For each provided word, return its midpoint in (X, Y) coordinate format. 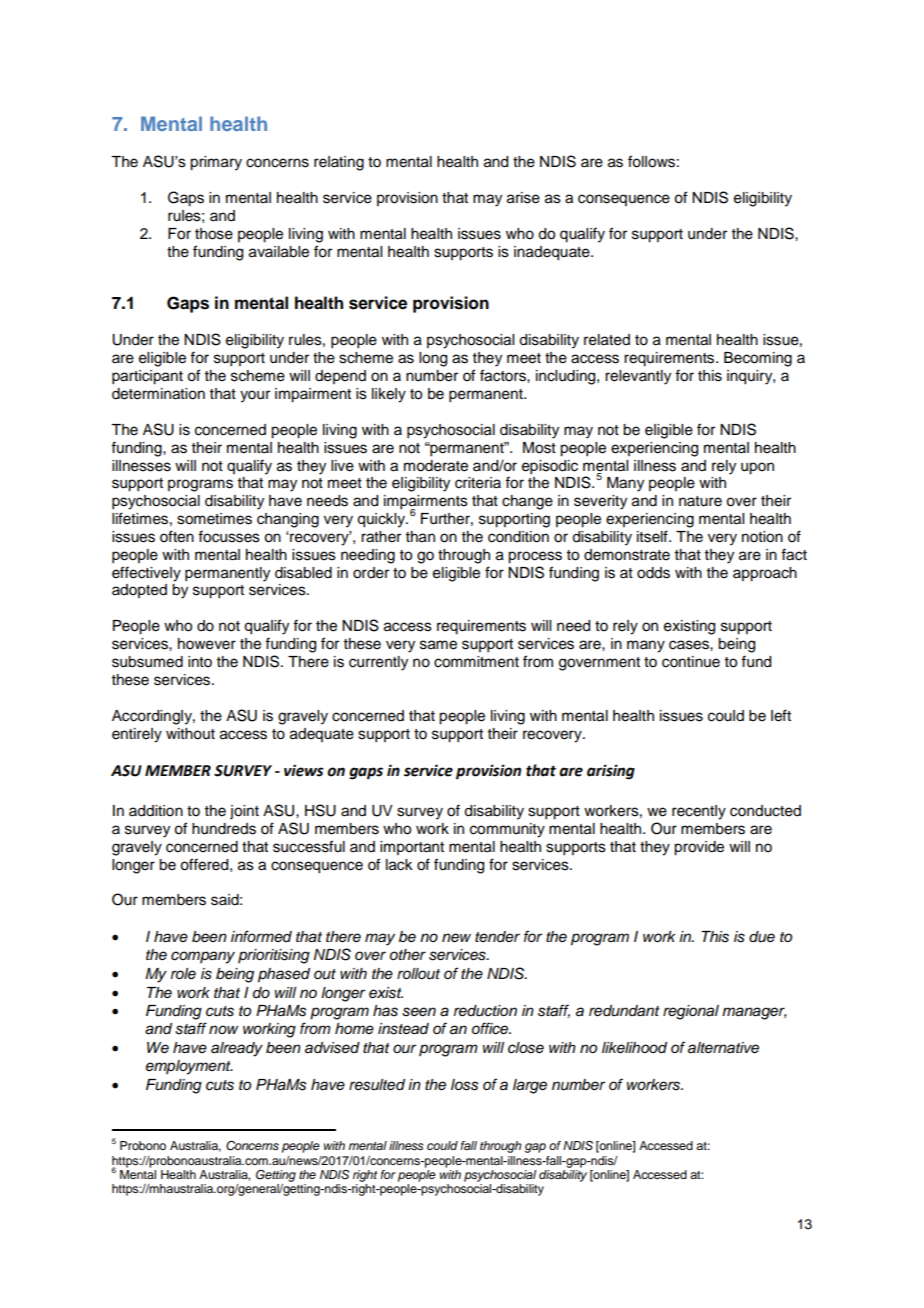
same (438, 645)
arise (523, 198)
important (412, 848)
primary (216, 163)
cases (690, 645)
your (255, 396)
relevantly (638, 377)
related (607, 340)
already (237, 1049)
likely (389, 395)
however (207, 644)
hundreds (224, 829)
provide (699, 848)
